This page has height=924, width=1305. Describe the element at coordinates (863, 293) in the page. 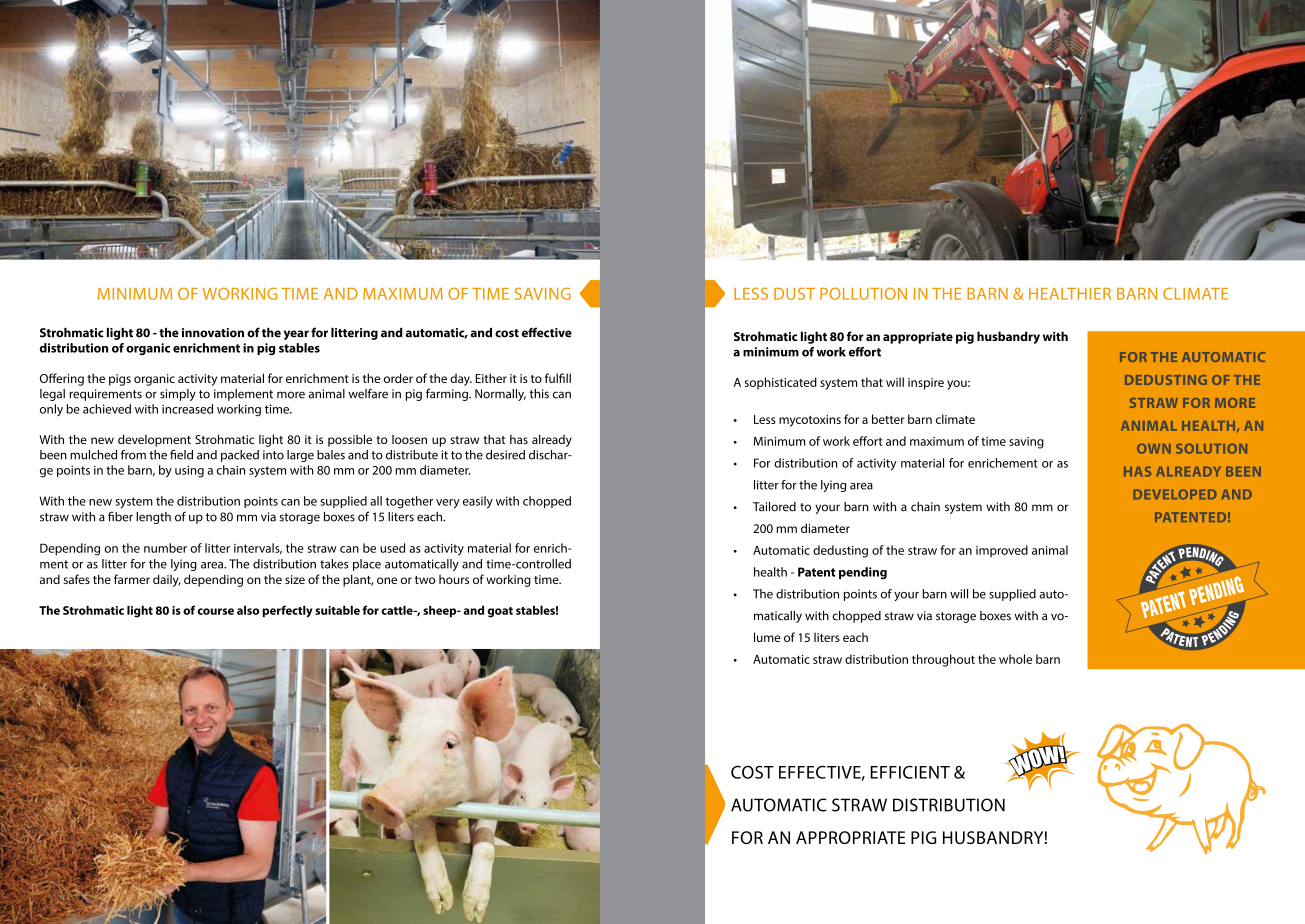

I see `POLLUTION` at that location.
